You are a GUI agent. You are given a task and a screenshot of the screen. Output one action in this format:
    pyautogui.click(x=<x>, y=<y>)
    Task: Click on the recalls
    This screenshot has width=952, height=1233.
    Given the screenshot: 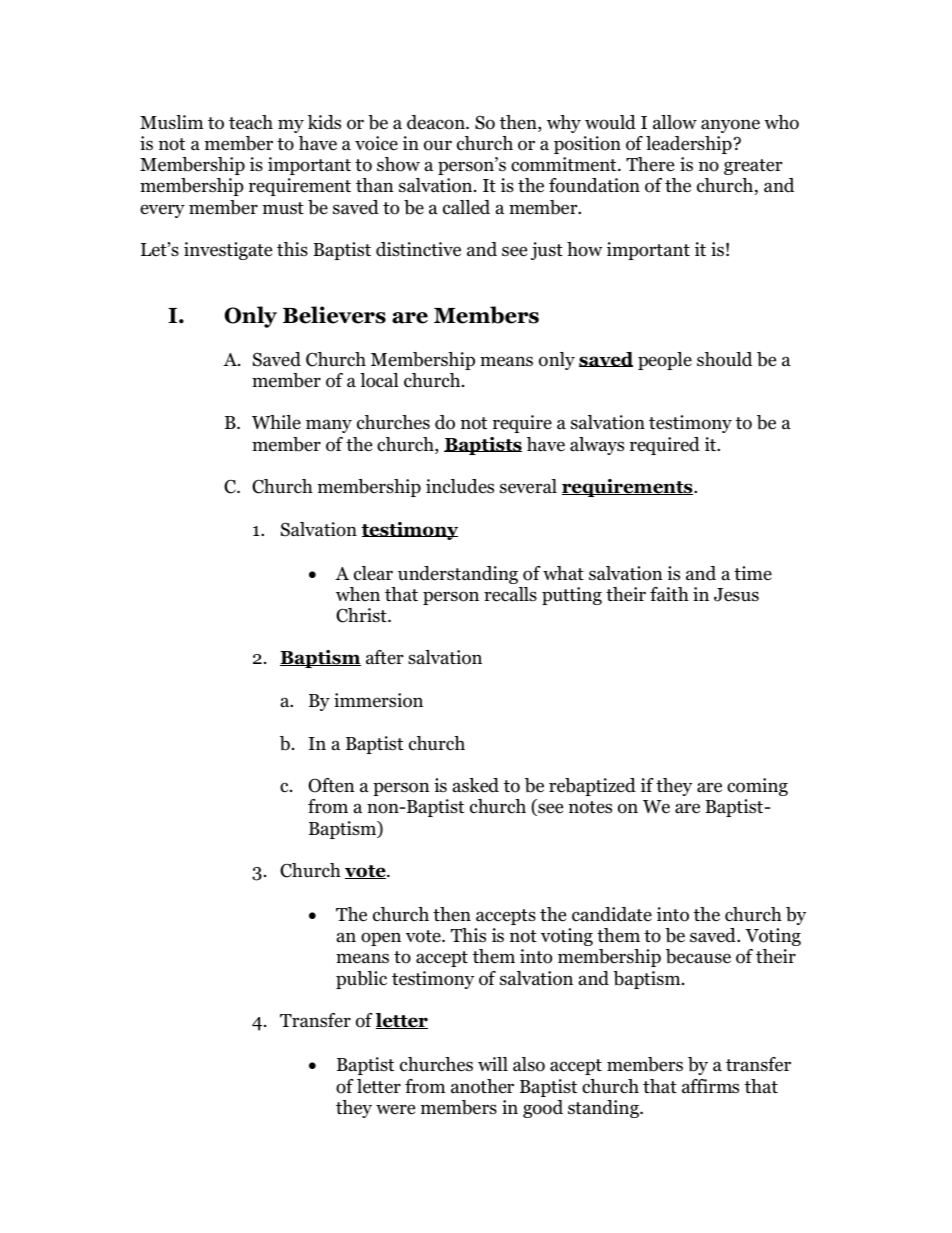 What is the action you would take?
    pyautogui.click(x=510, y=594)
